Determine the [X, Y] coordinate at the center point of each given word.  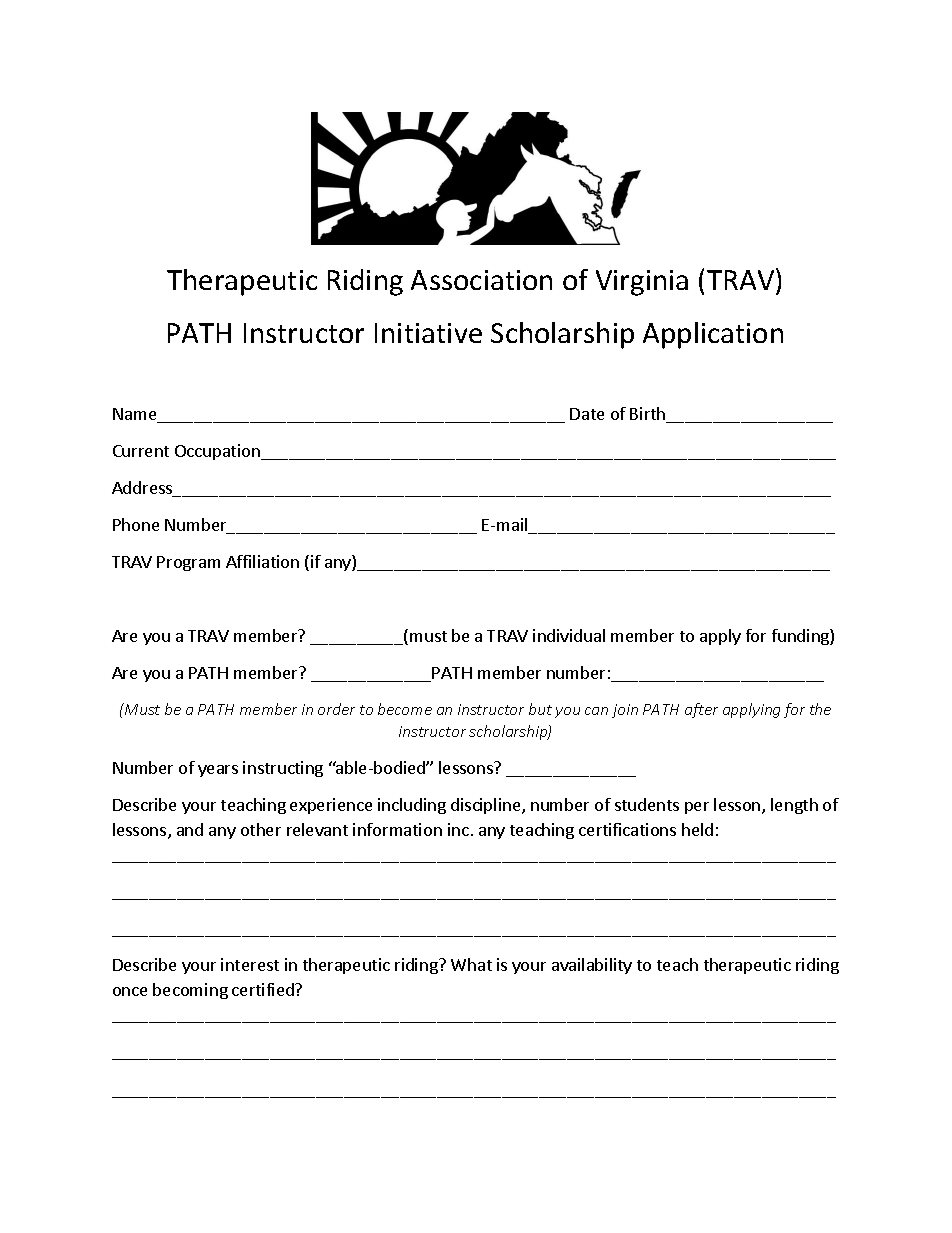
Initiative [428, 333]
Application [713, 335]
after [701, 710]
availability [592, 966]
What [471, 964]
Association [481, 280]
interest [250, 964]
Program [188, 563]
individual [569, 635]
